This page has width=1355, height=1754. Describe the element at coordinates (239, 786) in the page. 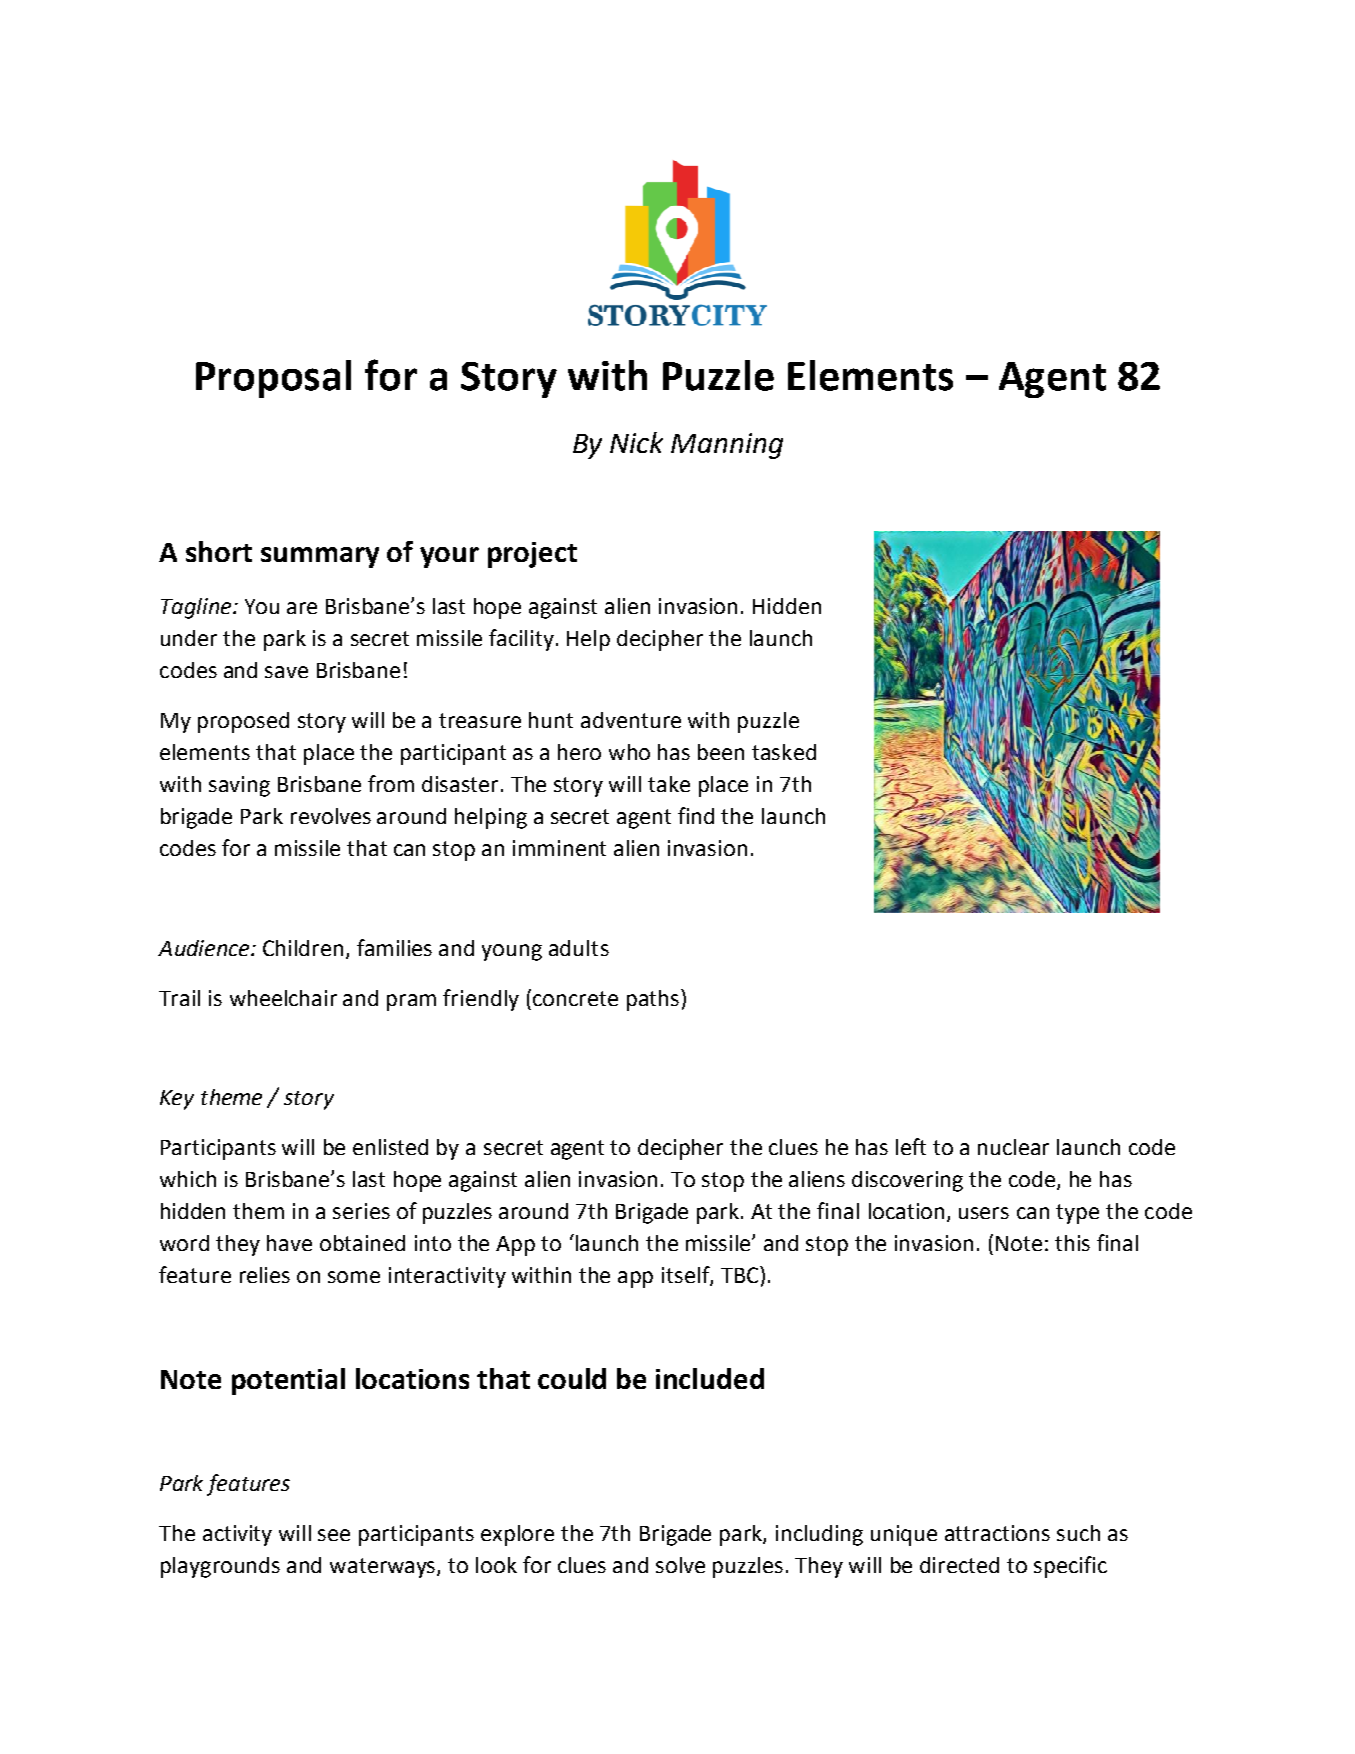

I see `saving` at that location.
